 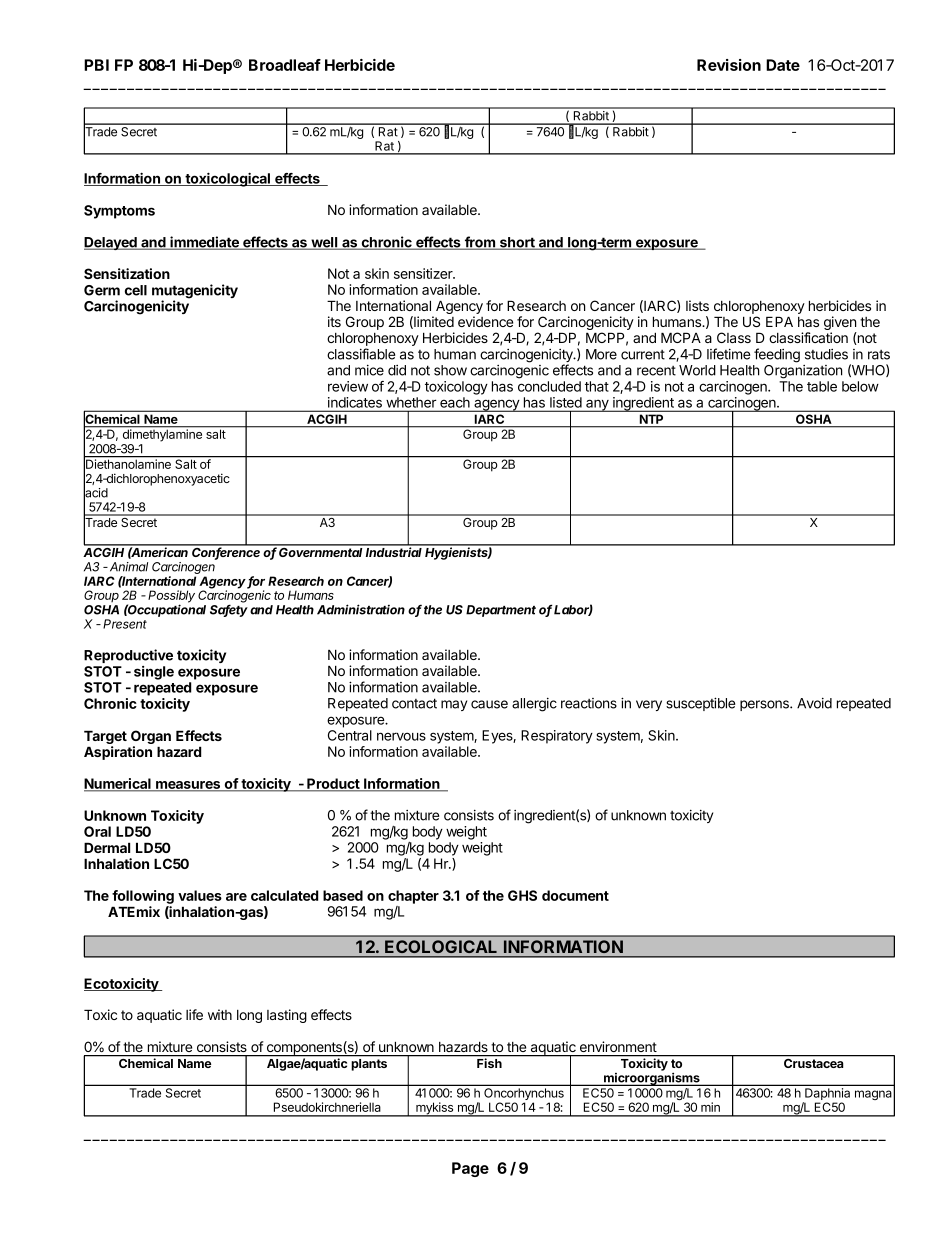 What do you see at coordinates (96, 65) in the image?
I see `PBI` at bounding box center [96, 65].
